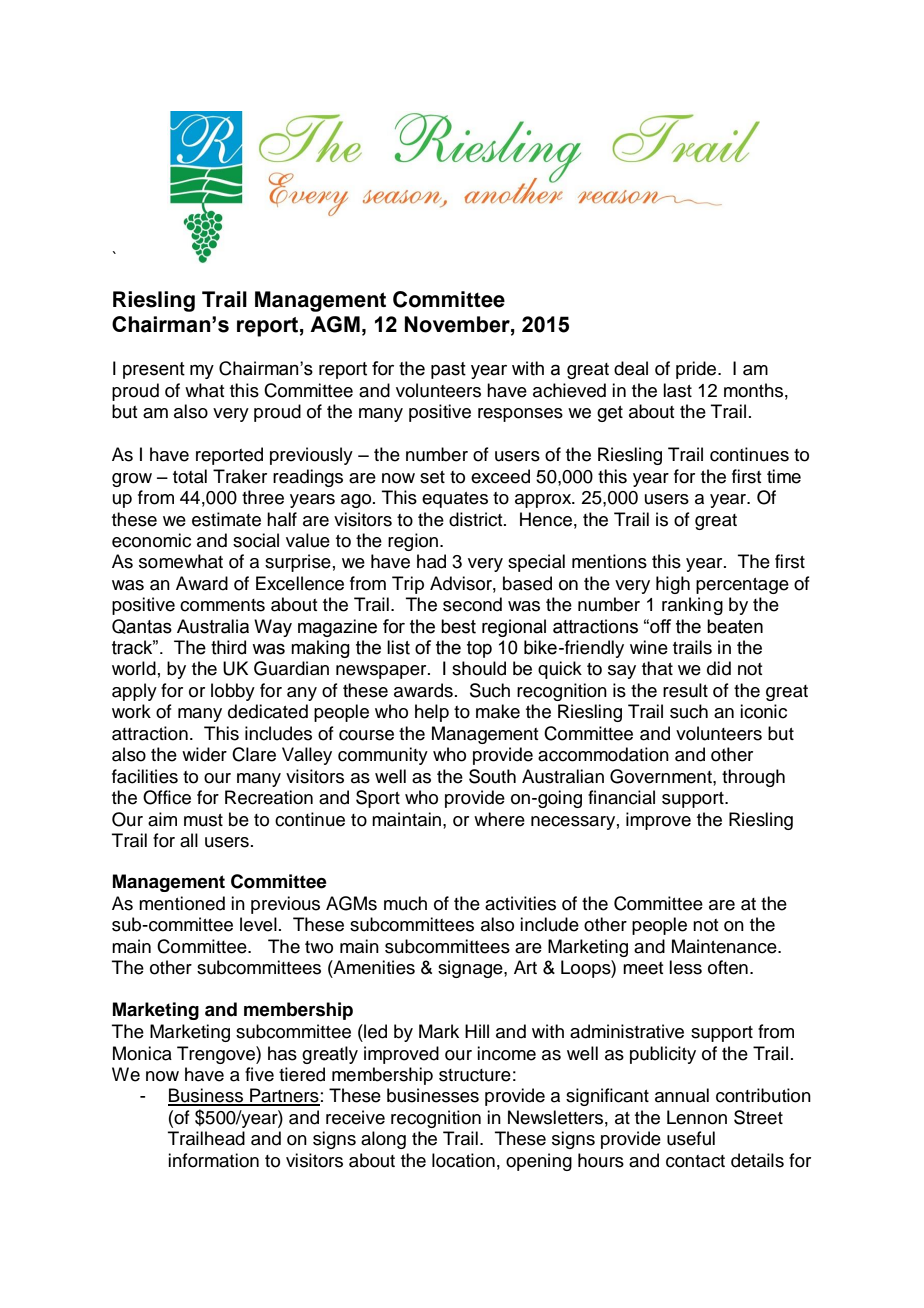 The height and width of the page is (1308, 924). Describe the element at coordinates (753, 778) in the page. I see `through` at that location.
